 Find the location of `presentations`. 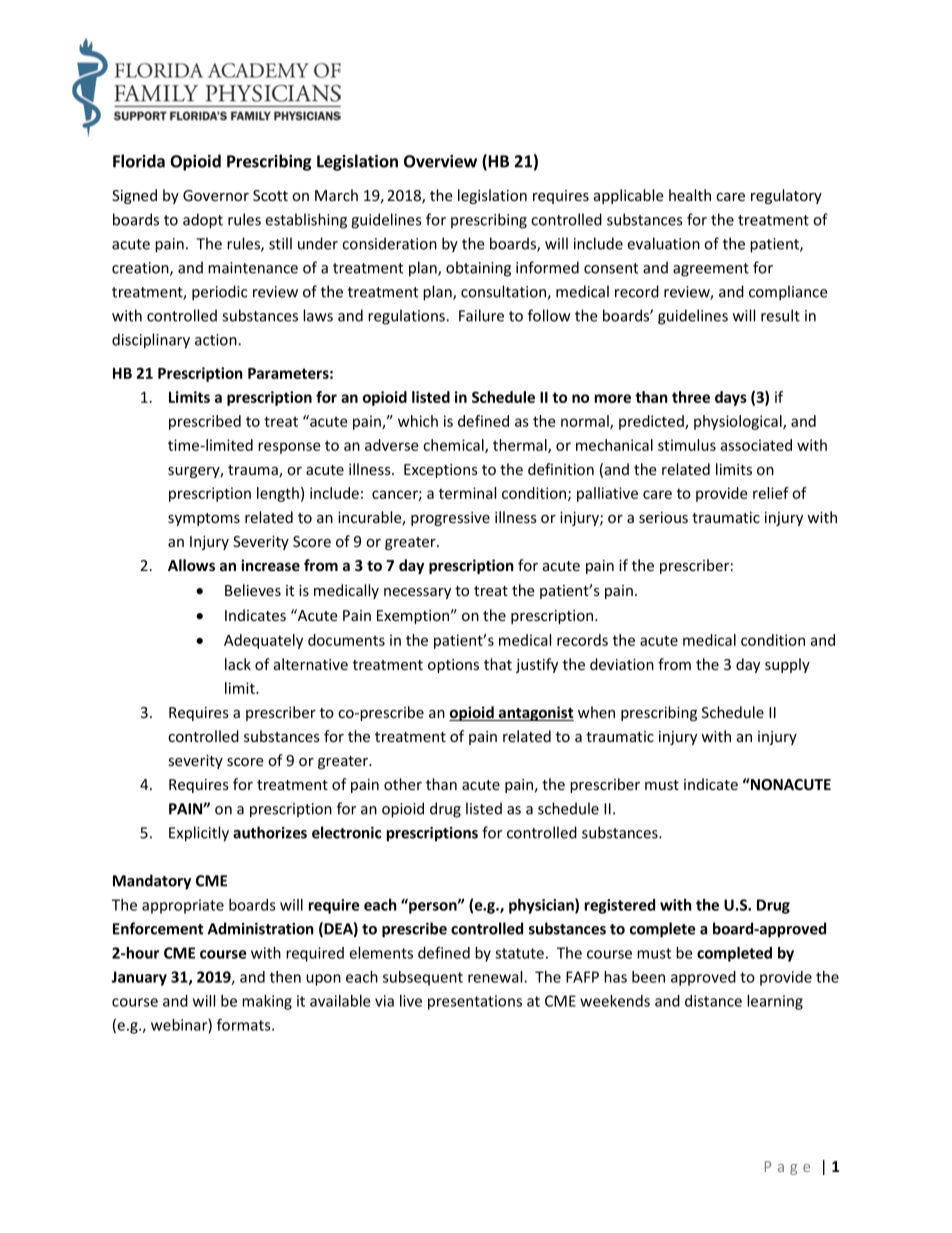

presentations is located at coordinates (475, 1002).
